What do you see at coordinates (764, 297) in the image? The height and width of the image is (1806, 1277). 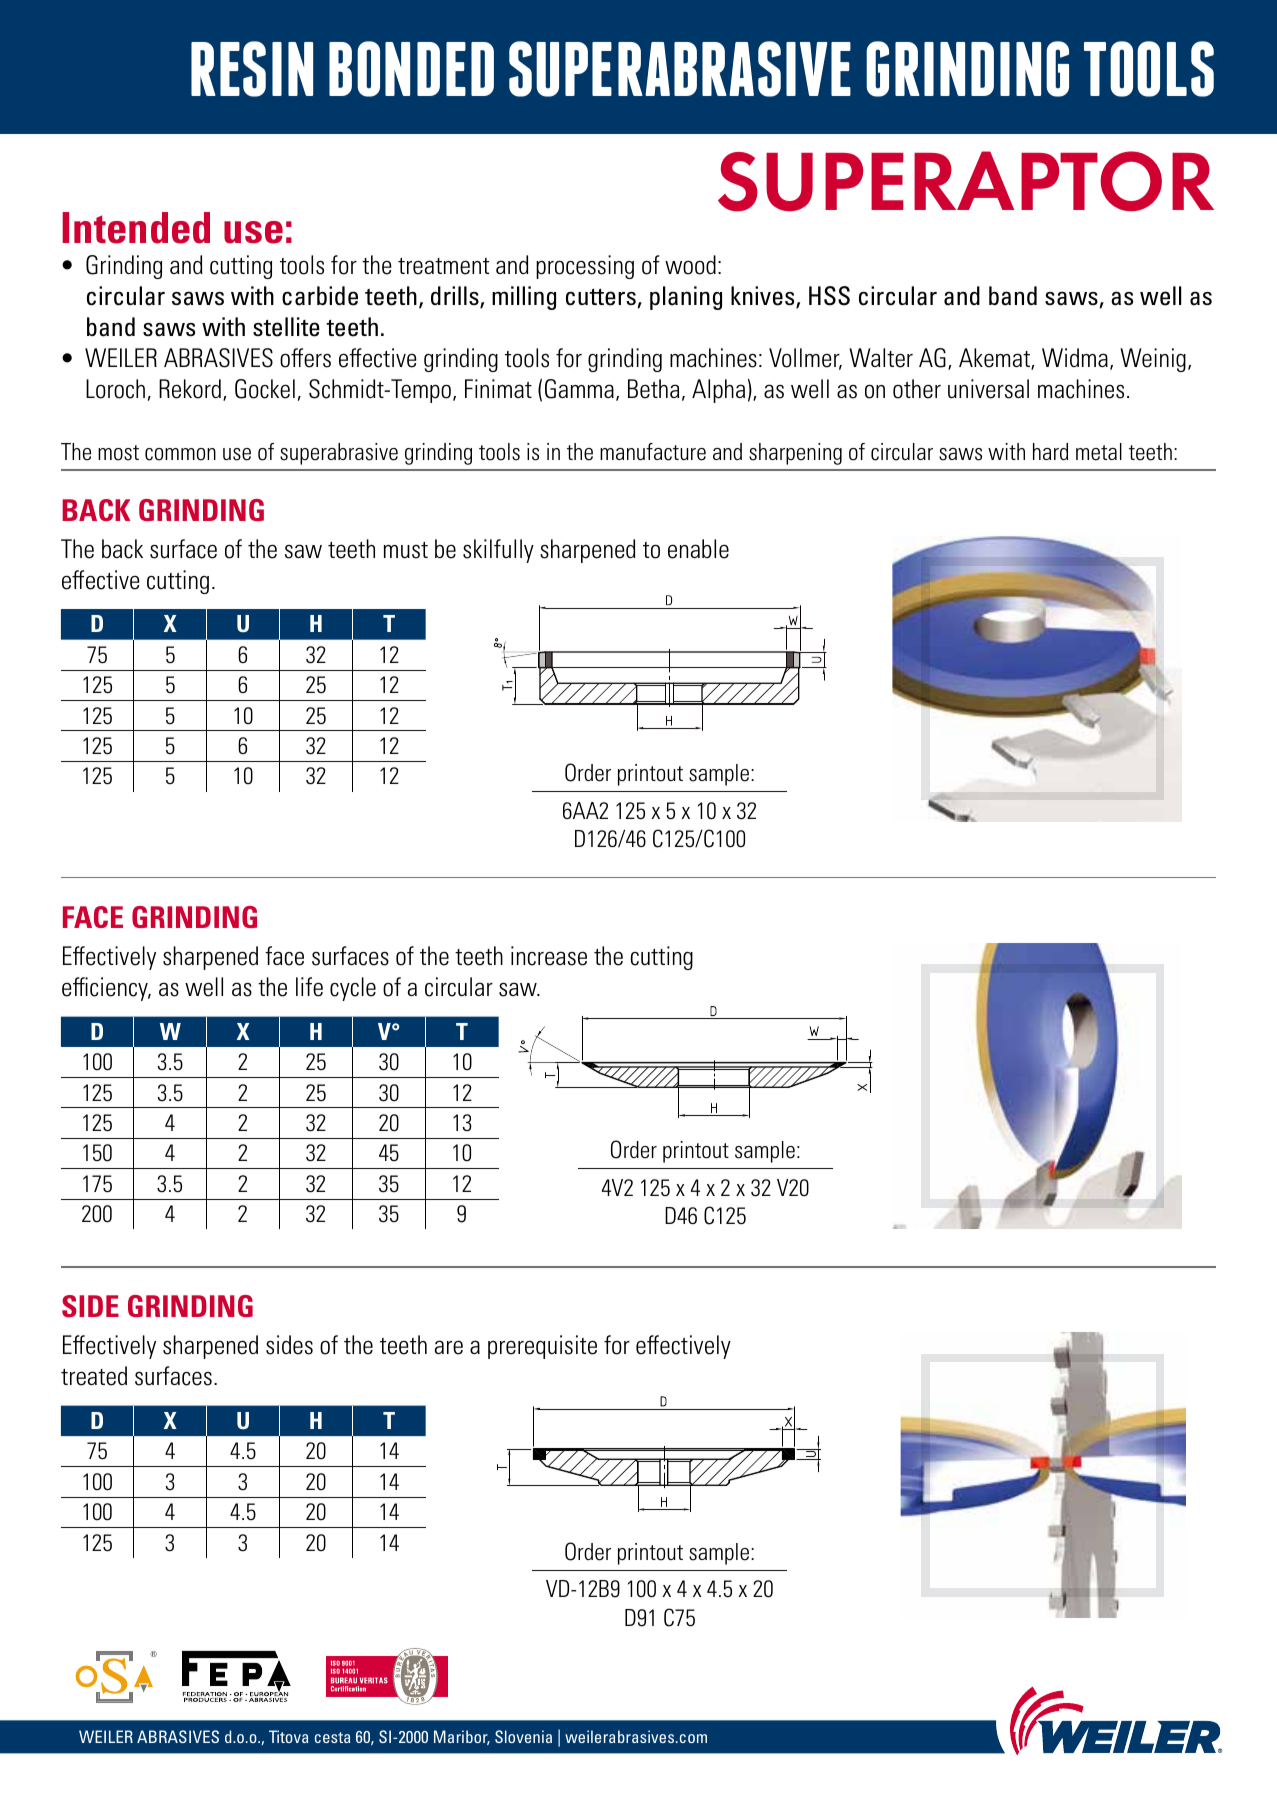 I see `knives` at bounding box center [764, 297].
